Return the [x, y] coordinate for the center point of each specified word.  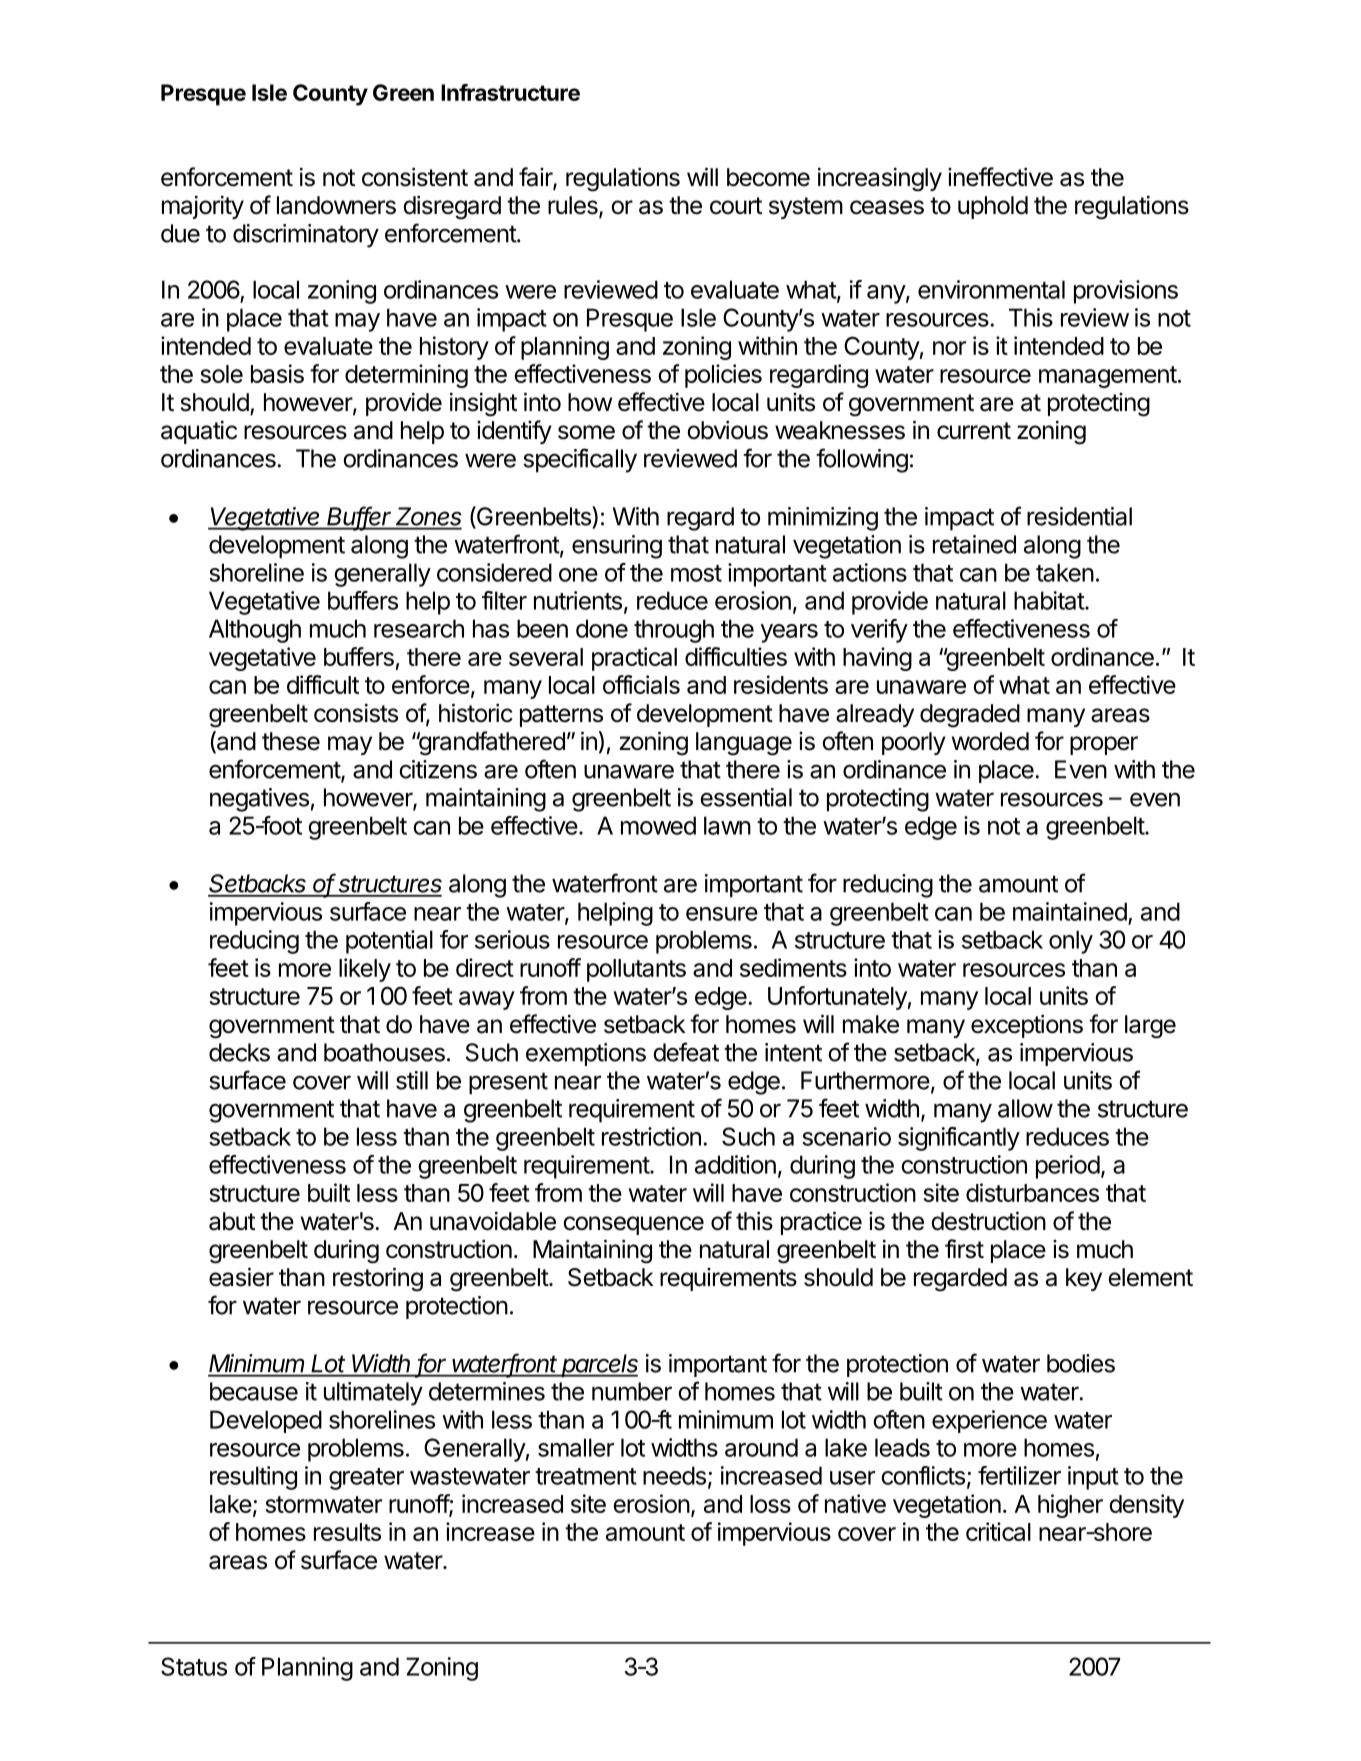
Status [194, 1666]
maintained [1070, 911]
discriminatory [306, 236]
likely [365, 970]
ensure [722, 914]
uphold [993, 207]
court [736, 206]
